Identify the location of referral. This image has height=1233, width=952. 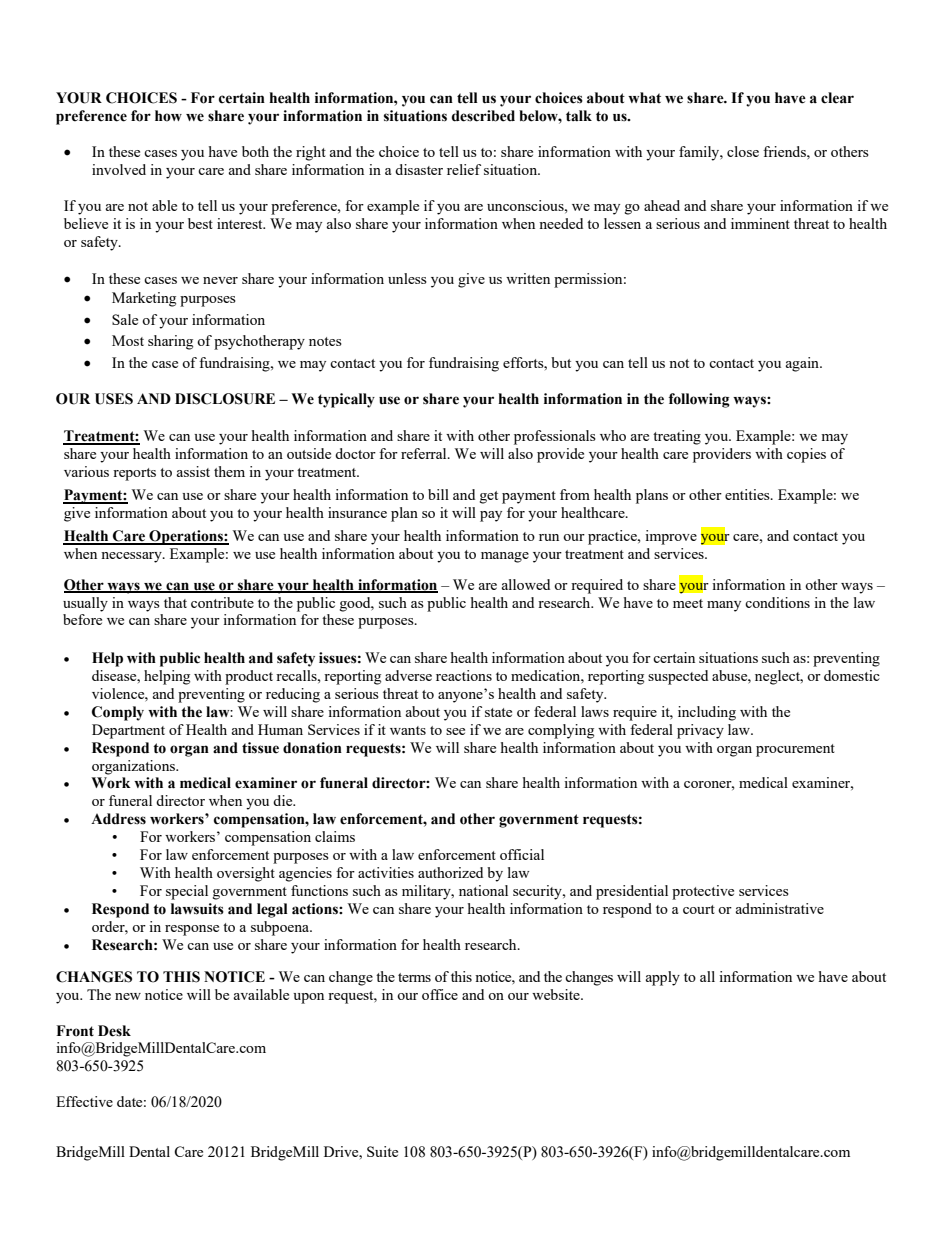
(425, 453).
